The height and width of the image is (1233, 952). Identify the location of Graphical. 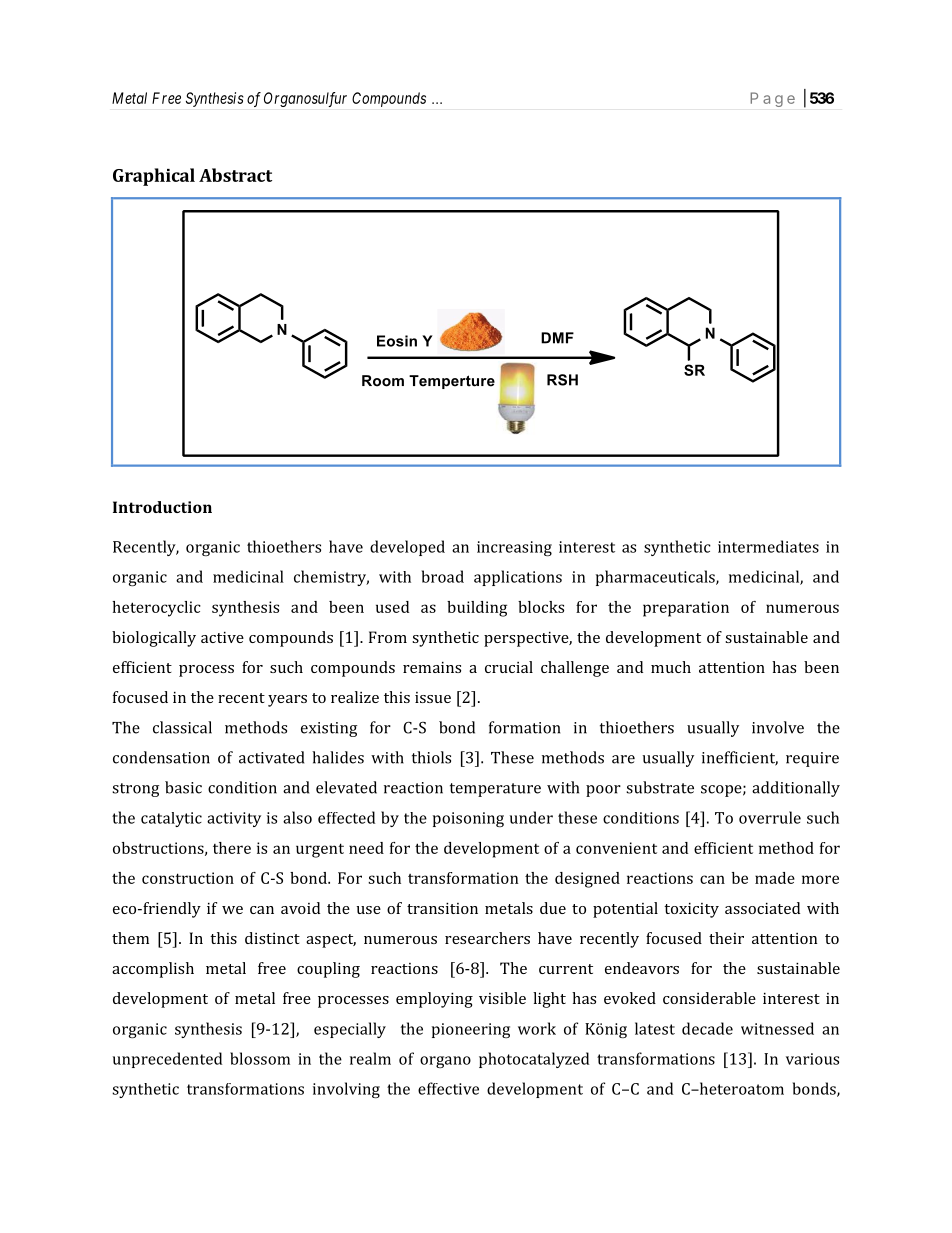
(154, 177).
